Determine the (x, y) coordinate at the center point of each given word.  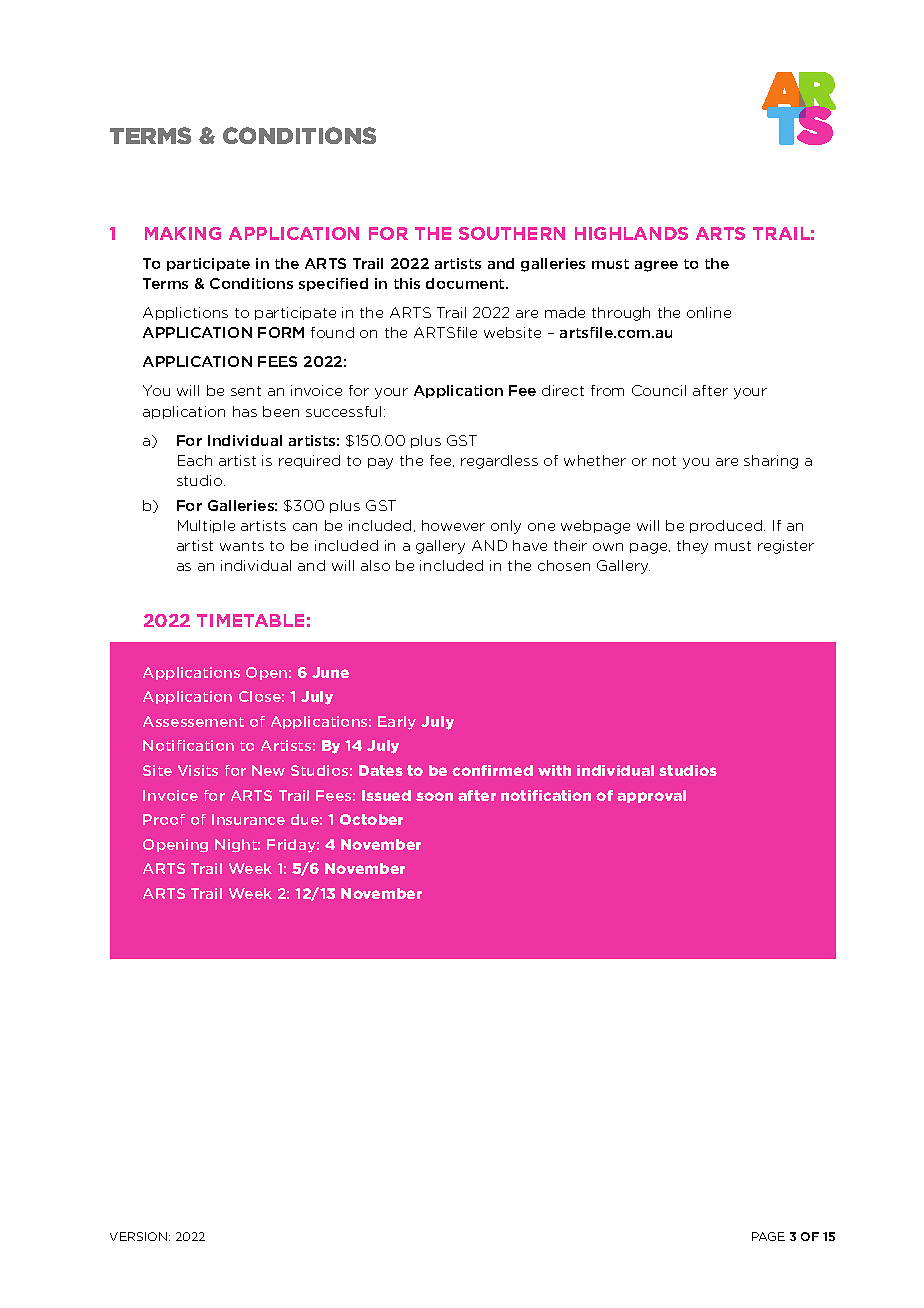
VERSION (140, 1236)
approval (651, 796)
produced (727, 526)
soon (434, 796)
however (453, 525)
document (466, 283)
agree (656, 266)
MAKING (183, 233)
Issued (386, 795)
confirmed (492, 770)
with (554, 770)
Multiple (206, 526)
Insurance (248, 819)
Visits (198, 770)
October (371, 819)
